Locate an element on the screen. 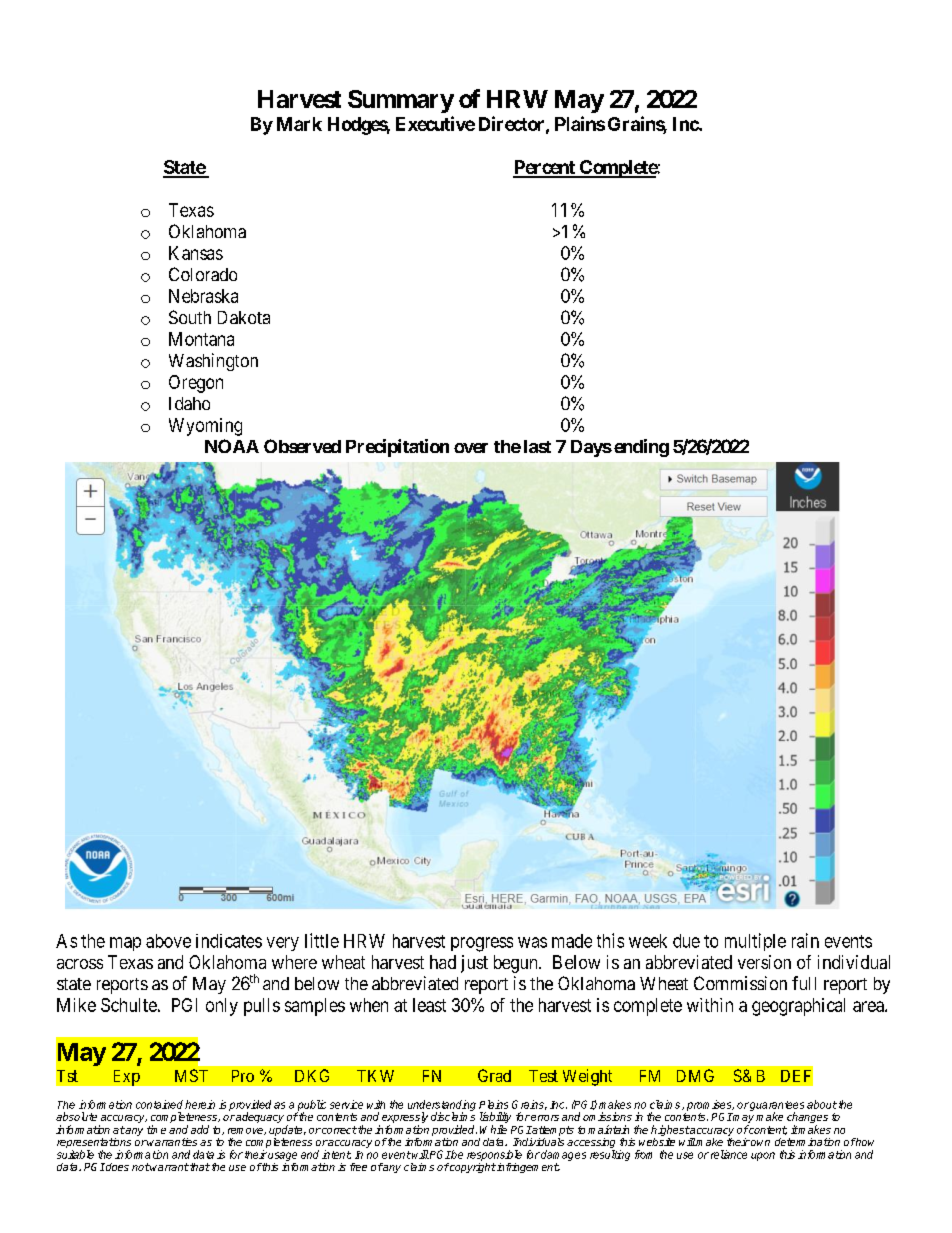  ending is located at coordinates (641, 448).
